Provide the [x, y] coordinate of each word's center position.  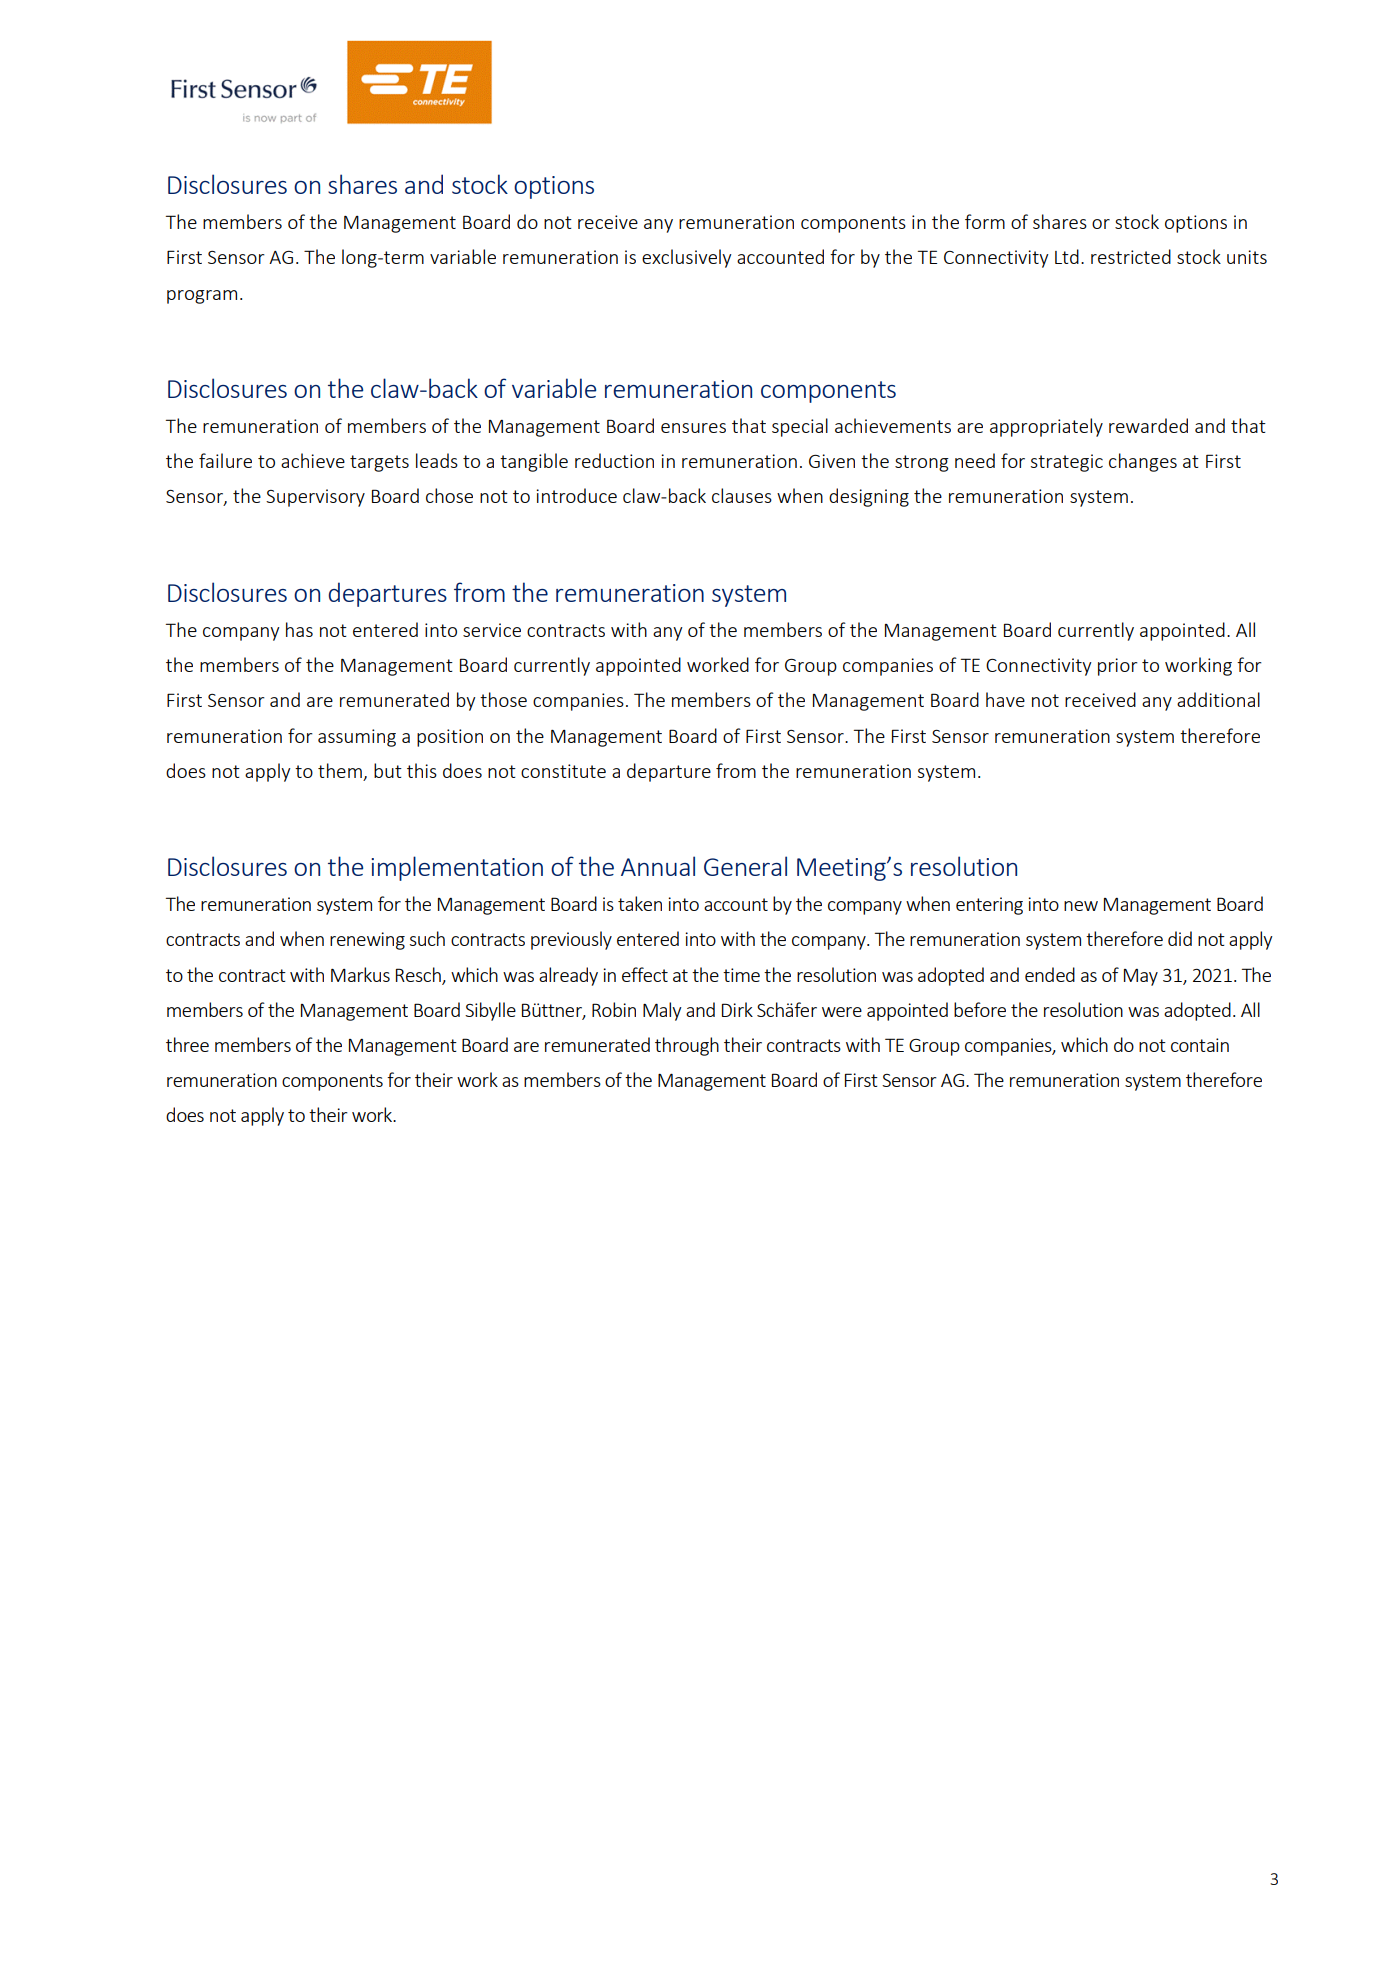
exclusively [687, 258]
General [745, 866]
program [202, 297]
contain [1200, 1045]
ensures [693, 428]
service [492, 630]
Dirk [737, 1009]
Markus [360, 974]
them [340, 770]
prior [1118, 667]
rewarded [1148, 425]
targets [379, 463]
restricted [1131, 256]
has [299, 629]
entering [989, 906]
